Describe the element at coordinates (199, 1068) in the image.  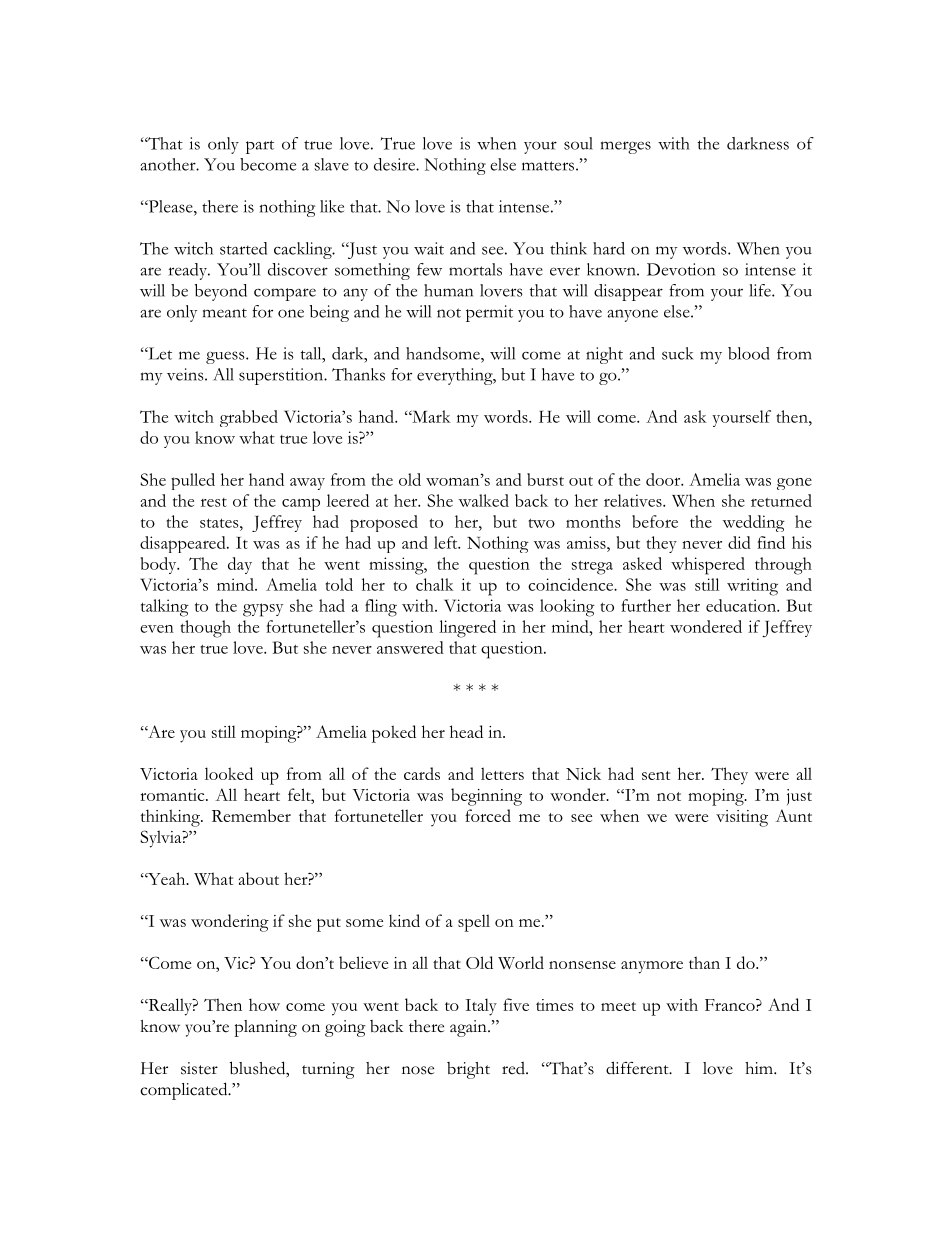
I see `sister` at that location.
